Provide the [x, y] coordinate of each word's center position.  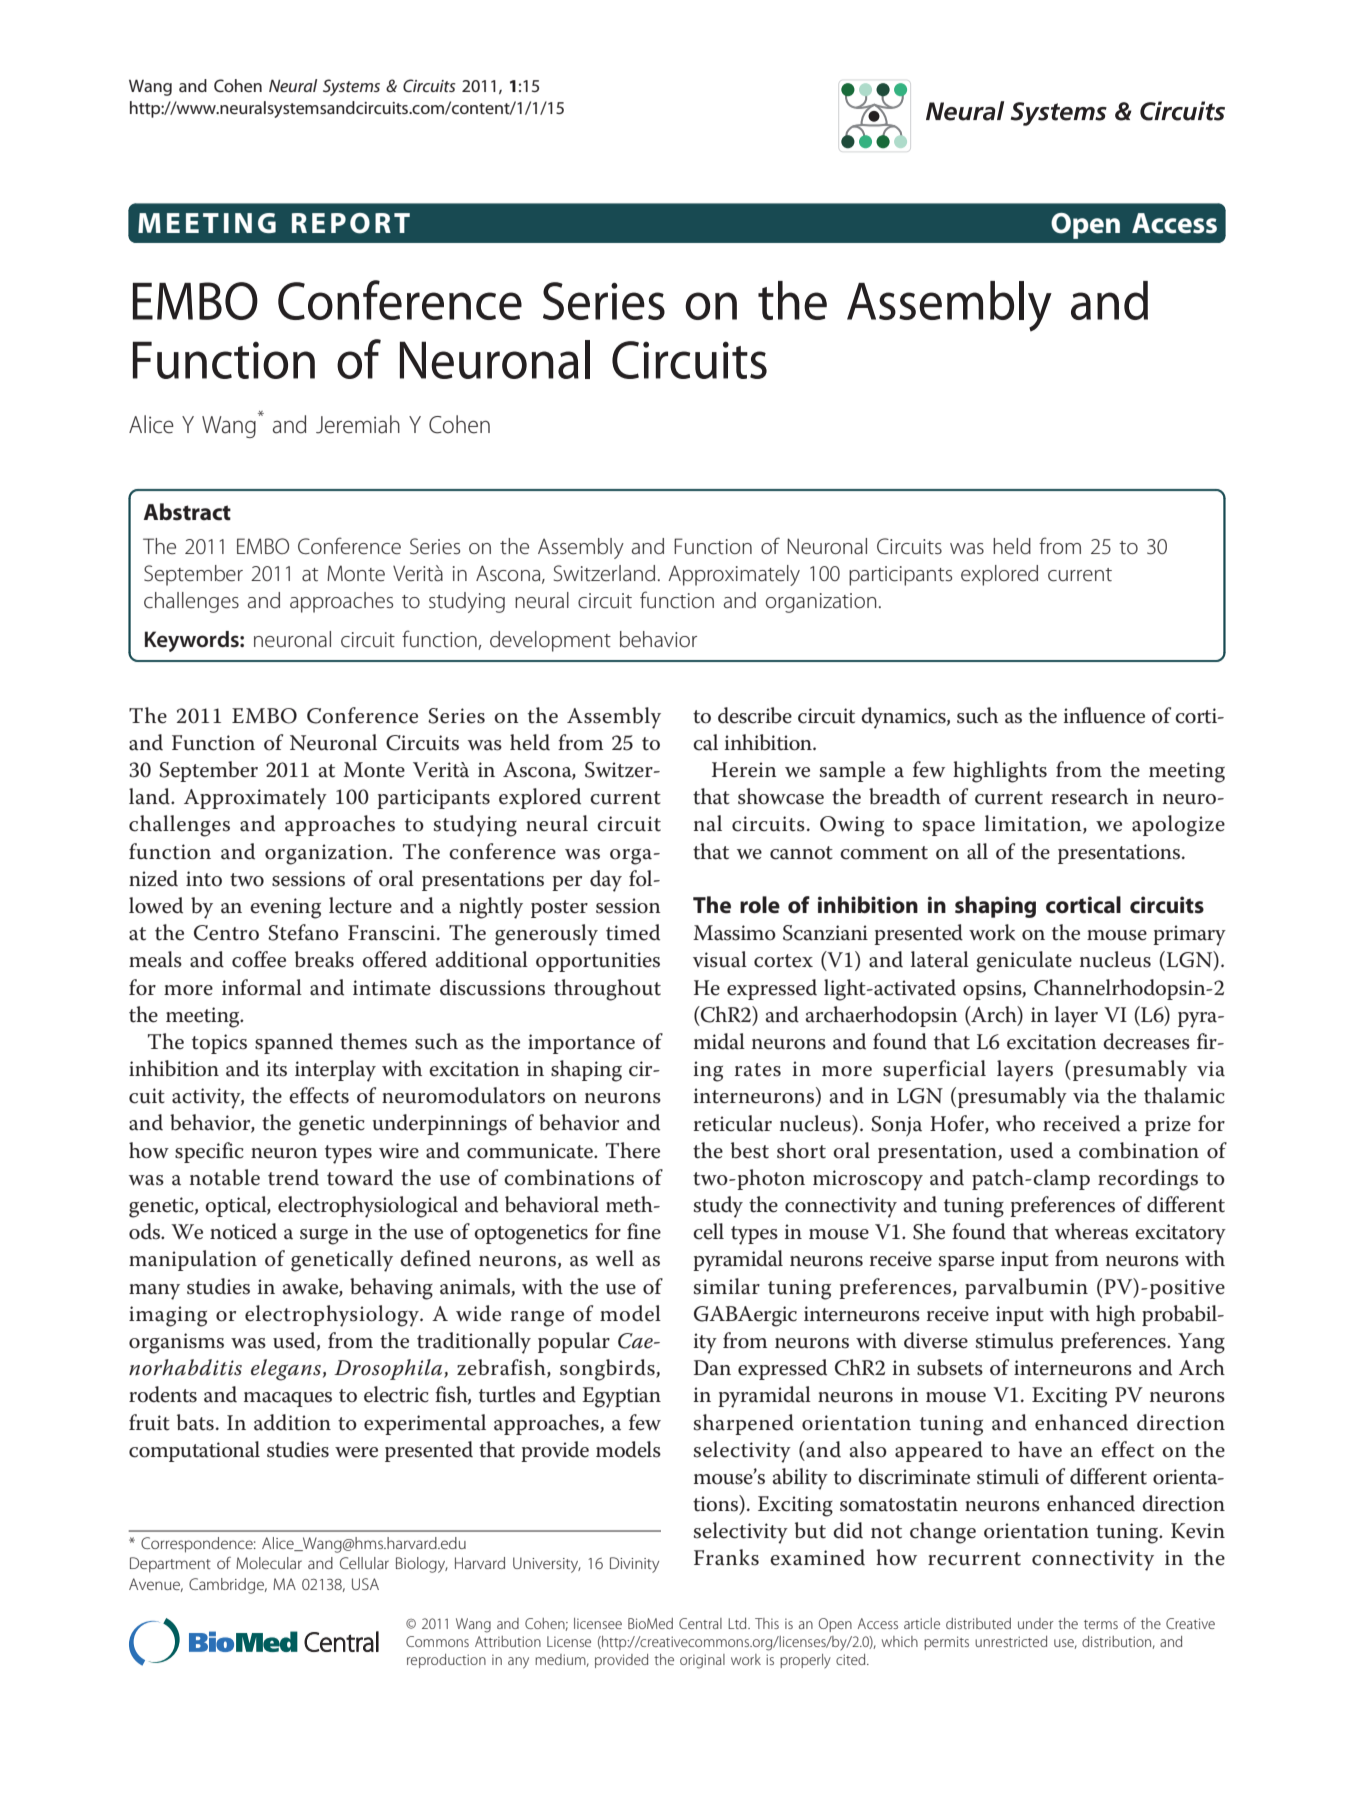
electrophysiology [333, 1316]
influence [1104, 715]
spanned [294, 1043]
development [550, 641]
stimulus [1014, 1340]
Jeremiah [358, 424]
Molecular [269, 1563]
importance [581, 1044]
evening [285, 908]
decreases [1146, 1041]
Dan [712, 1368]
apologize [1178, 826]
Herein [744, 770]
